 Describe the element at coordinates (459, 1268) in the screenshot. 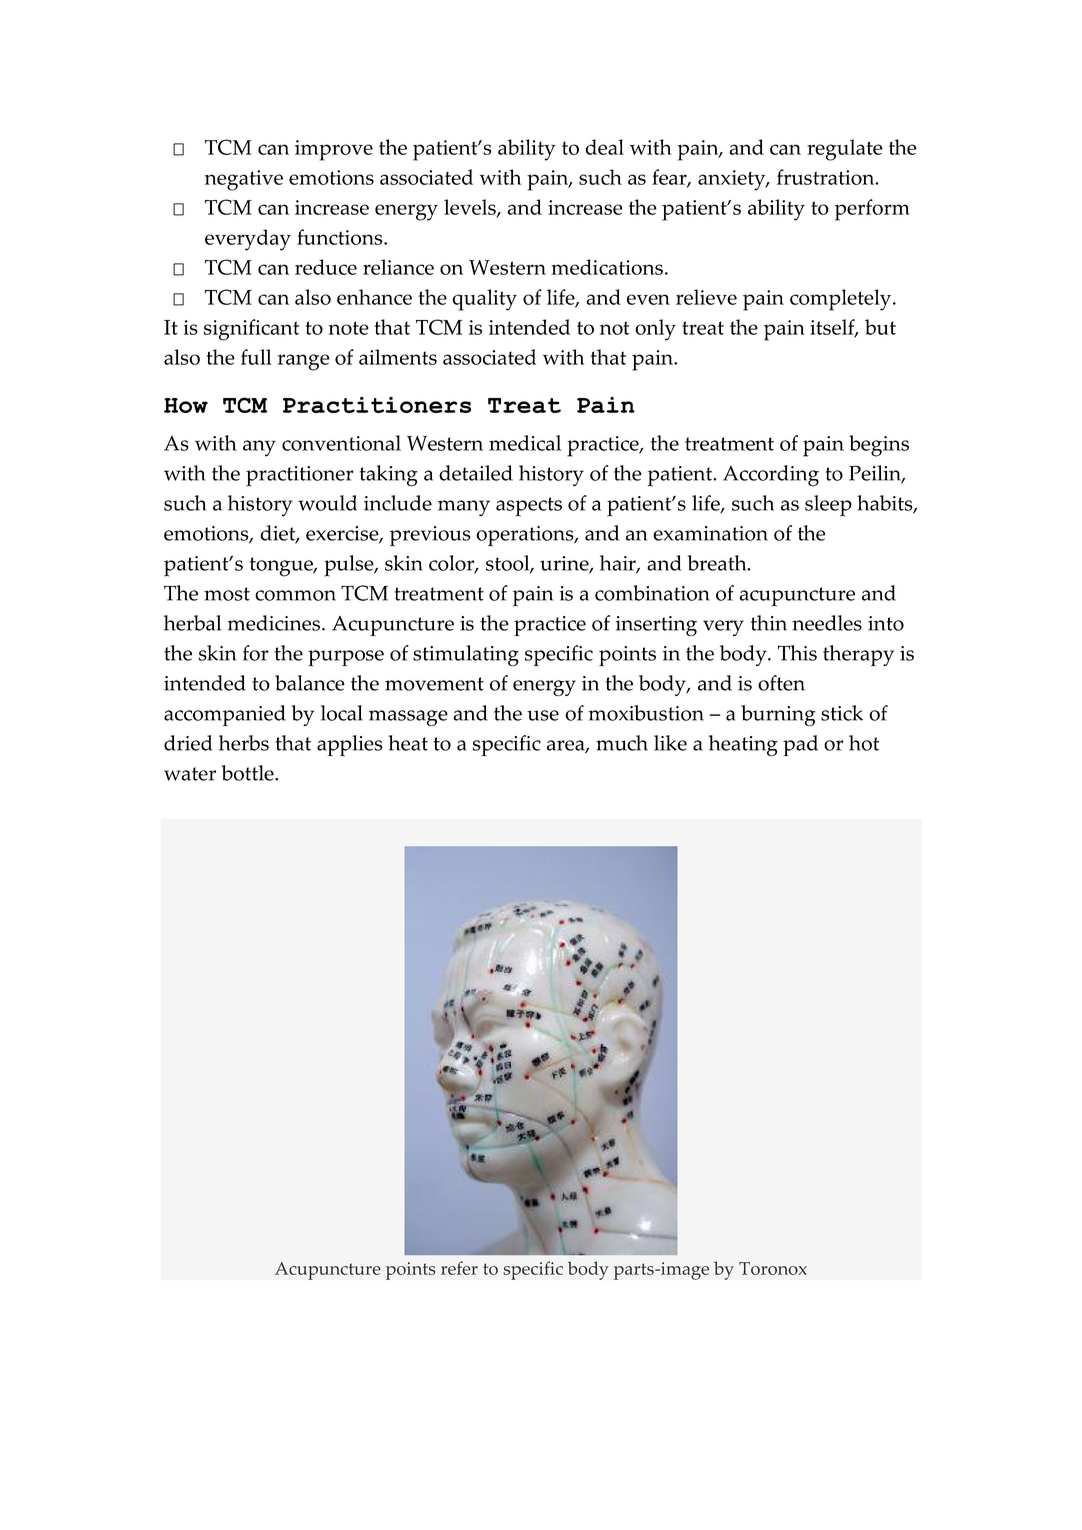

I see `refer` at that location.
